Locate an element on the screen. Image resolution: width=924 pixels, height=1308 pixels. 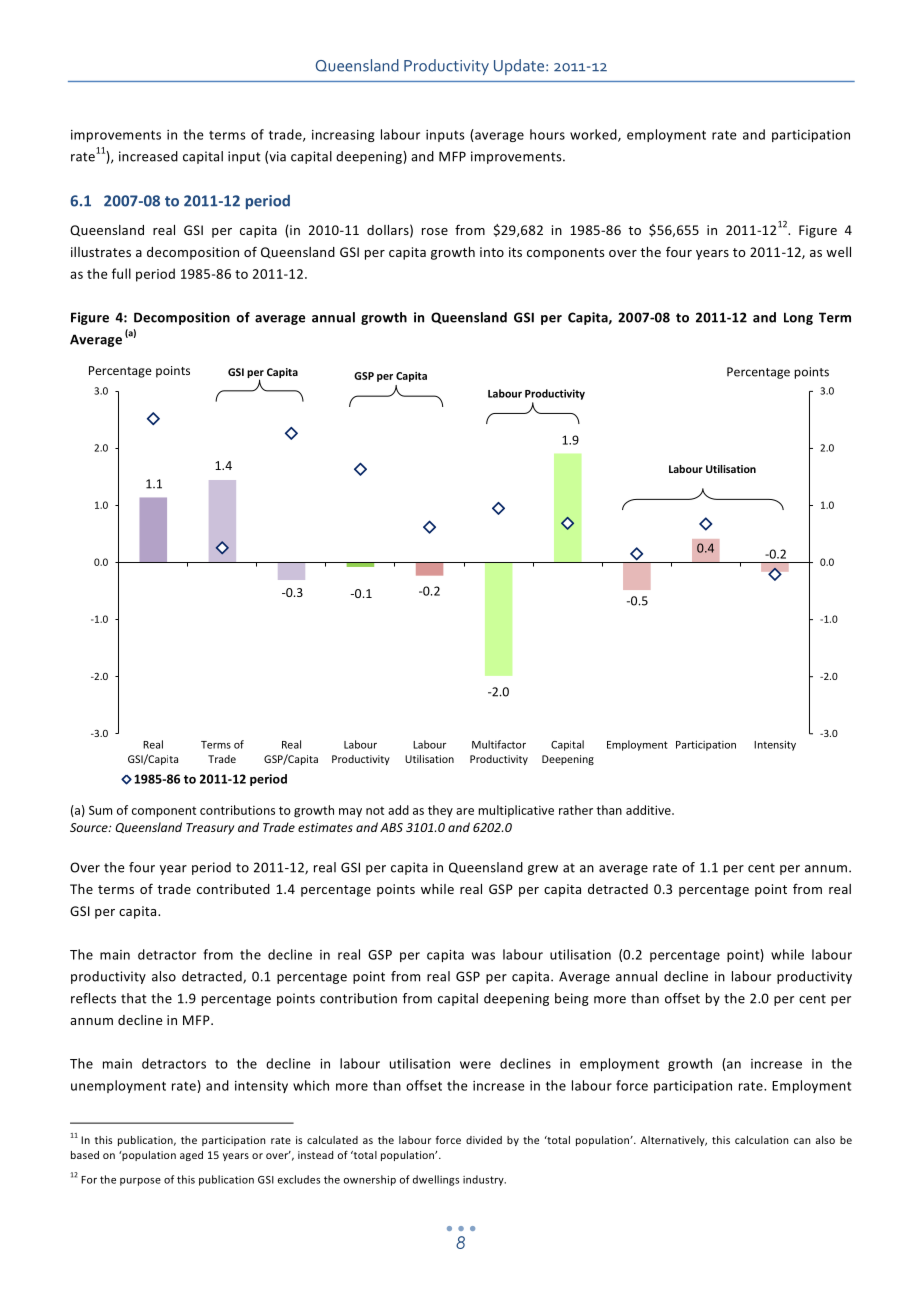
aged is located at coordinates (191, 1156).
